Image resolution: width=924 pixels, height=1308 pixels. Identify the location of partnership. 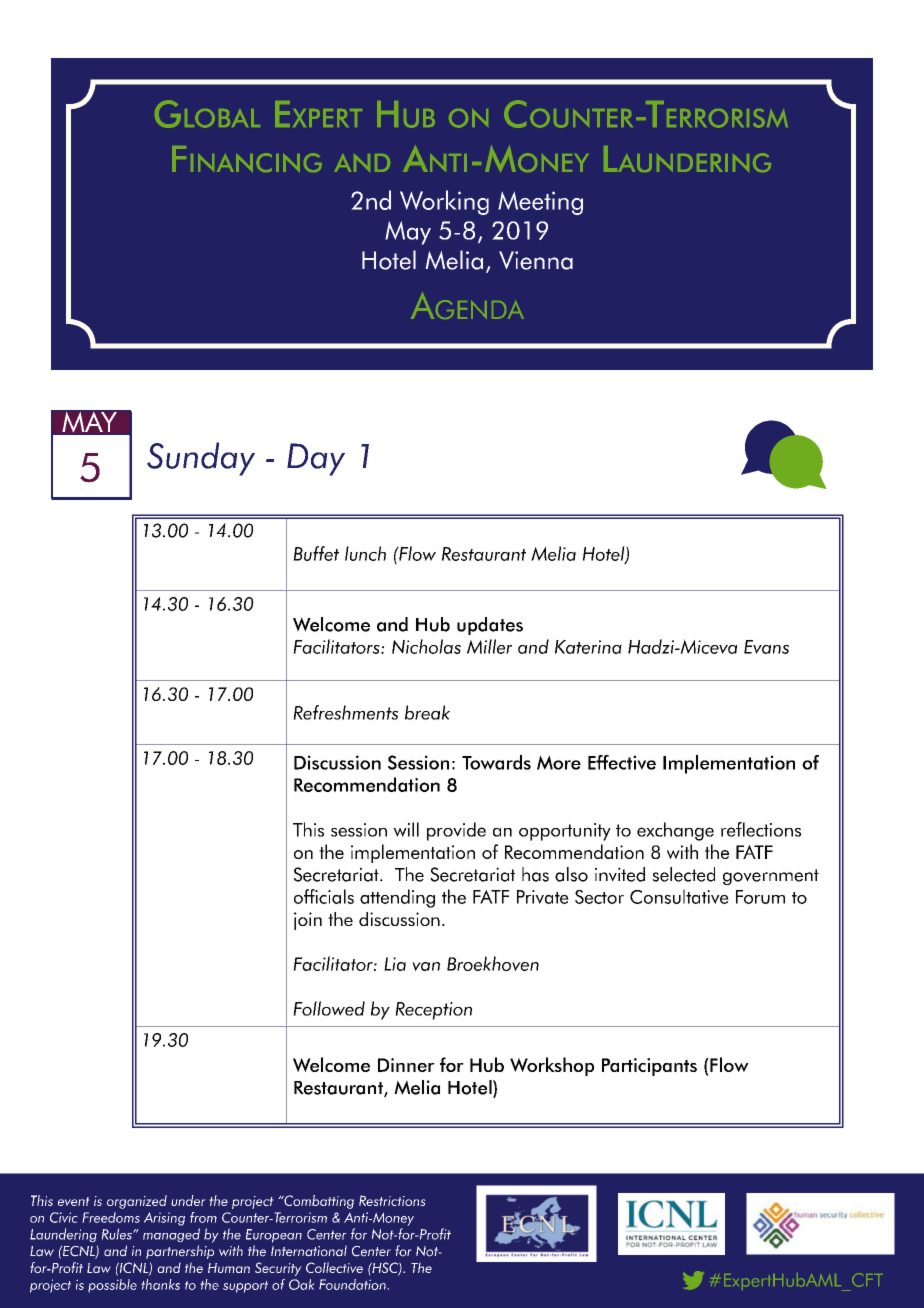
(180, 1252).
